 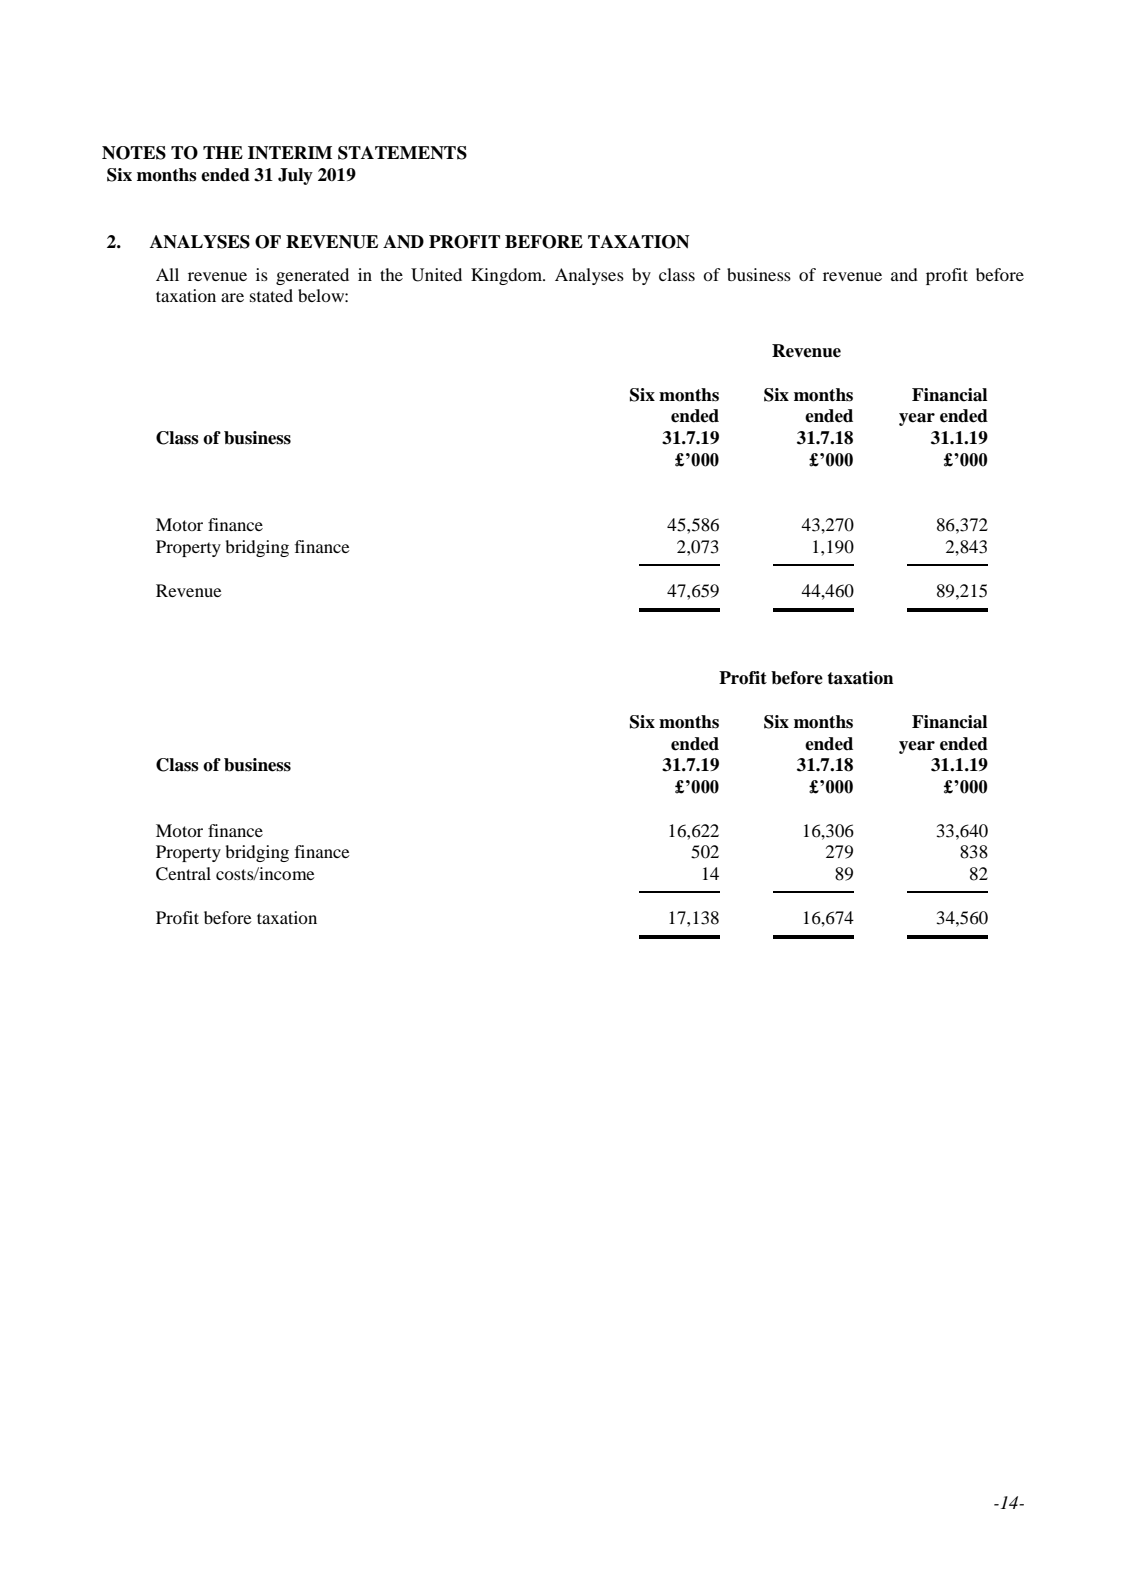 I want to click on INTERIM, so click(x=290, y=153).
